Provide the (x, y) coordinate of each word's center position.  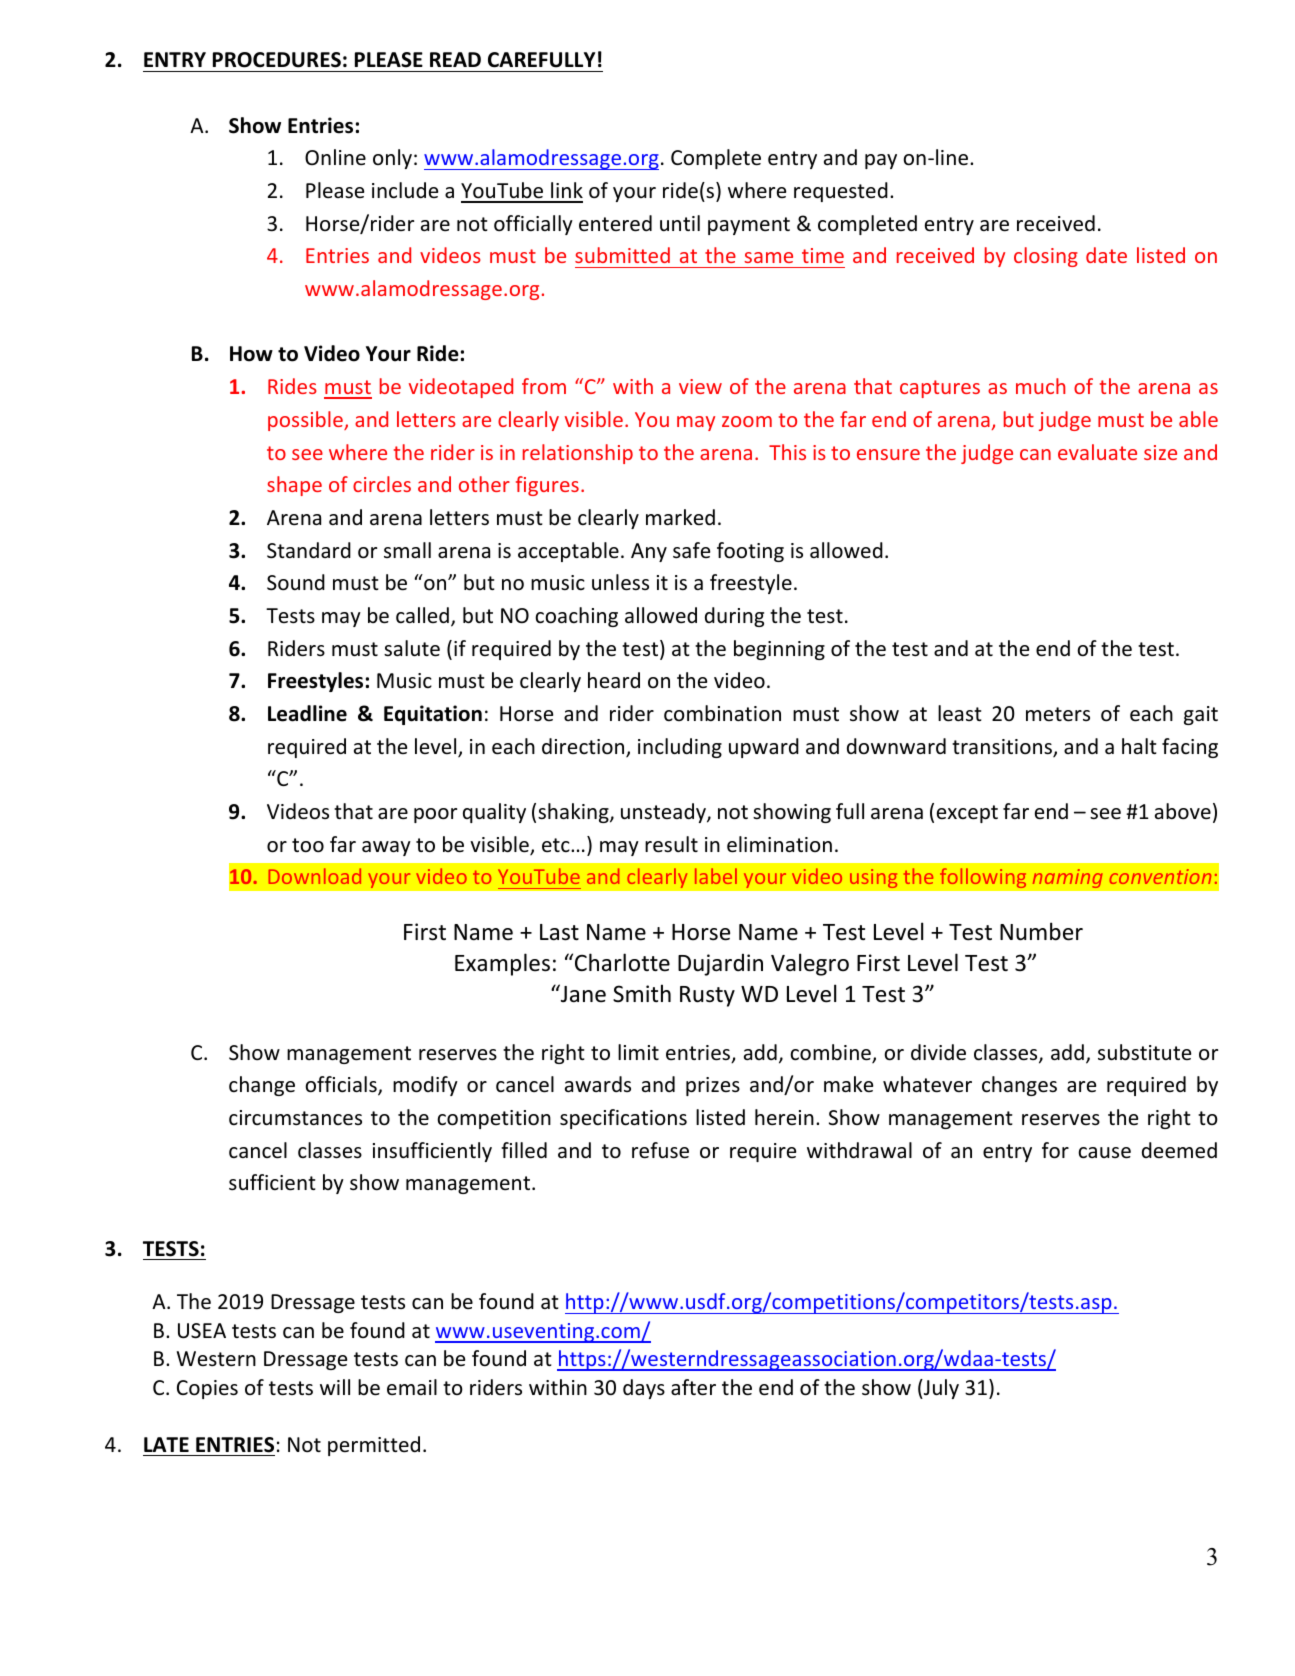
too (308, 845)
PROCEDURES (277, 60)
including (680, 748)
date (1106, 255)
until (680, 223)
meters (1058, 714)
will (335, 1387)
